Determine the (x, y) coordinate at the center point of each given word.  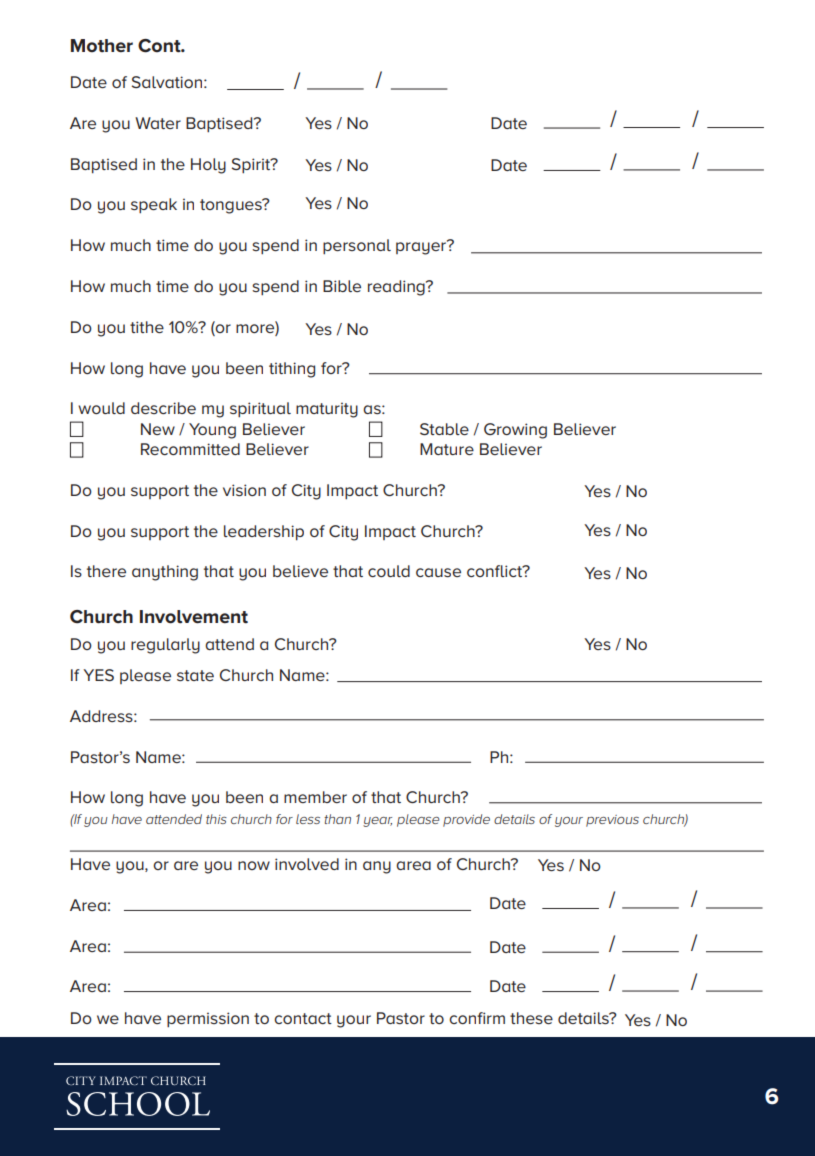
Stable (444, 429)
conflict (496, 571)
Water (158, 123)
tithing (292, 370)
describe (163, 408)
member (315, 797)
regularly (165, 646)
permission (208, 1019)
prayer (422, 247)
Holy (208, 166)
